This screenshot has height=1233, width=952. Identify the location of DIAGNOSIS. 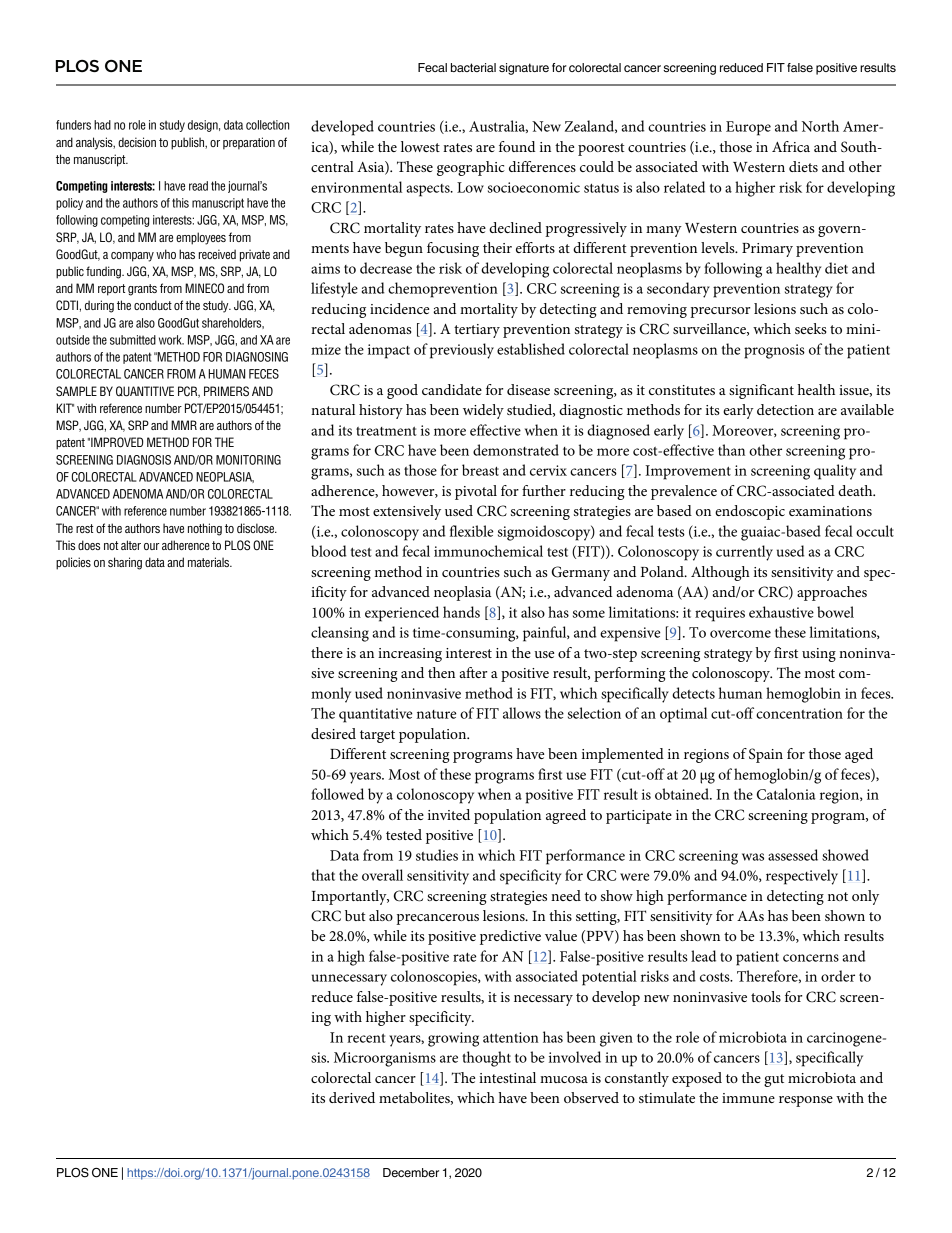
(144, 460).
